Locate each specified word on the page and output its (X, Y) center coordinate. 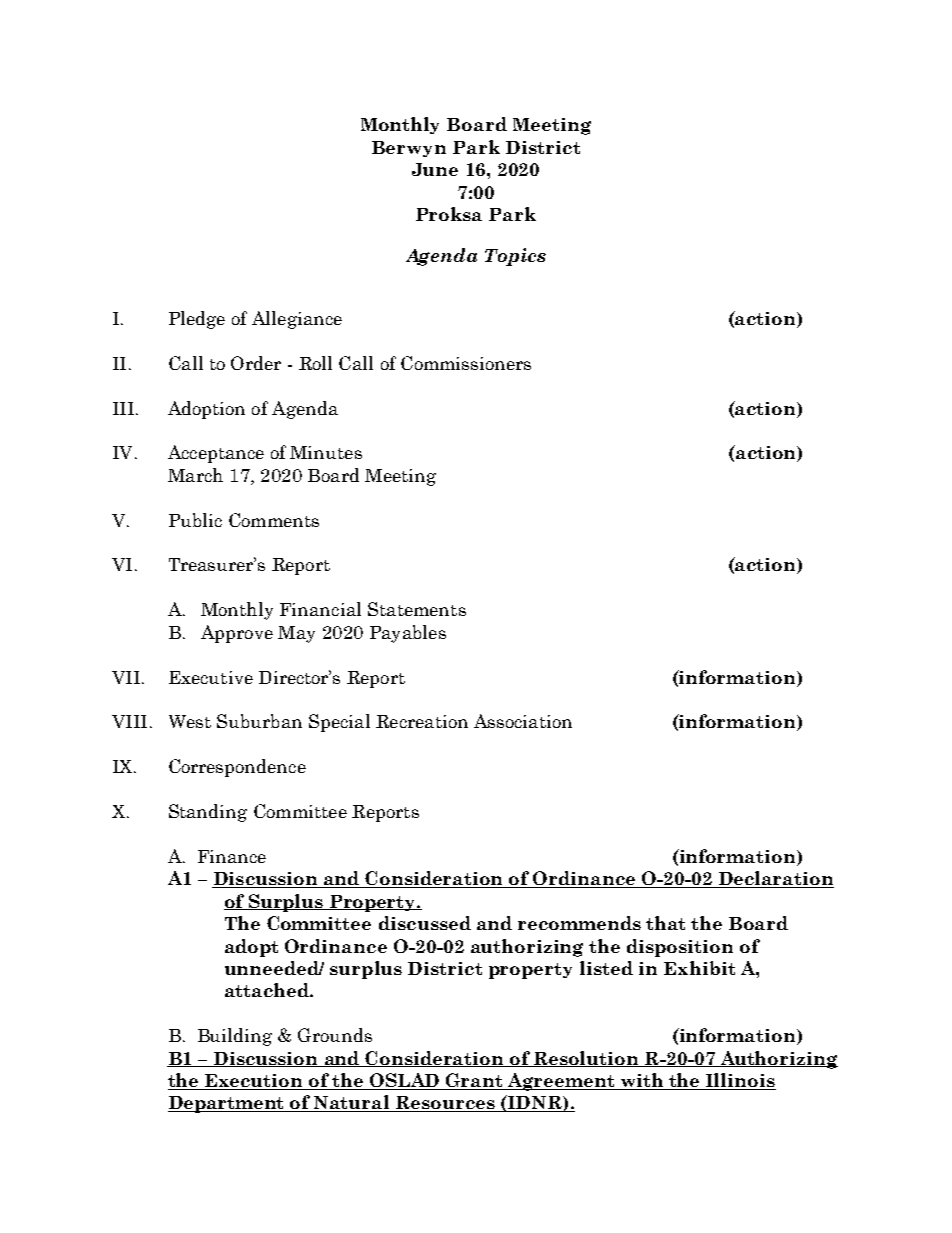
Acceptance (216, 454)
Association (523, 721)
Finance (232, 856)
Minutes (326, 452)
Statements (417, 609)
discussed (425, 923)
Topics (515, 257)
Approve (237, 634)
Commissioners (466, 363)
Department (227, 1104)
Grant (474, 1081)
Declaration (775, 879)
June (435, 169)
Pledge (197, 320)
